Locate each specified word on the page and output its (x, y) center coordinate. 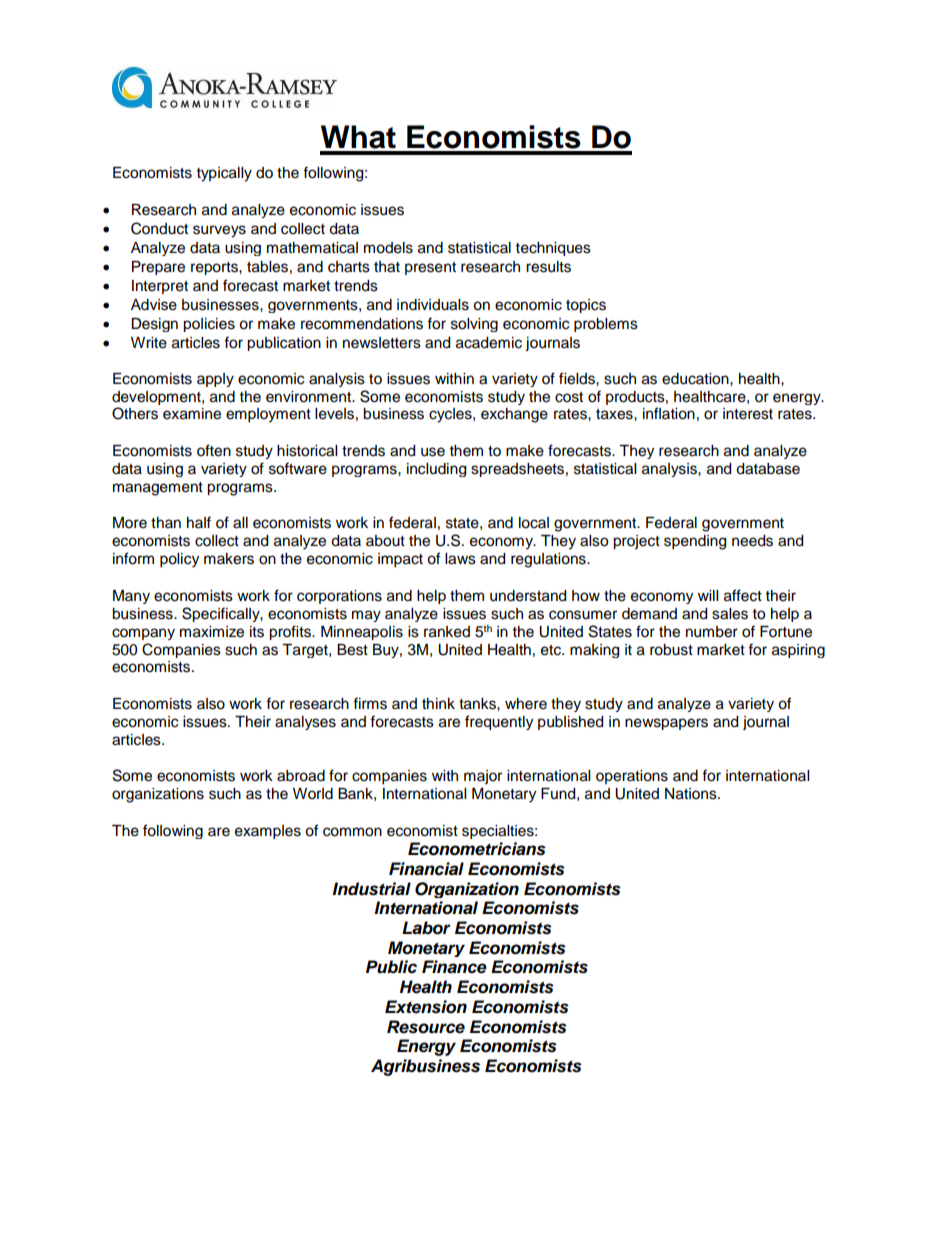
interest (748, 414)
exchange (514, 415)
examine (192, 414)
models (388, 248)
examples (268, 832)
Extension (426, 1007)
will (708, 595)
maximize (212, 632)
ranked (447, 632)
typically (224, 174)
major (483, 777)
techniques (553, 249)
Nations (692, 794)
